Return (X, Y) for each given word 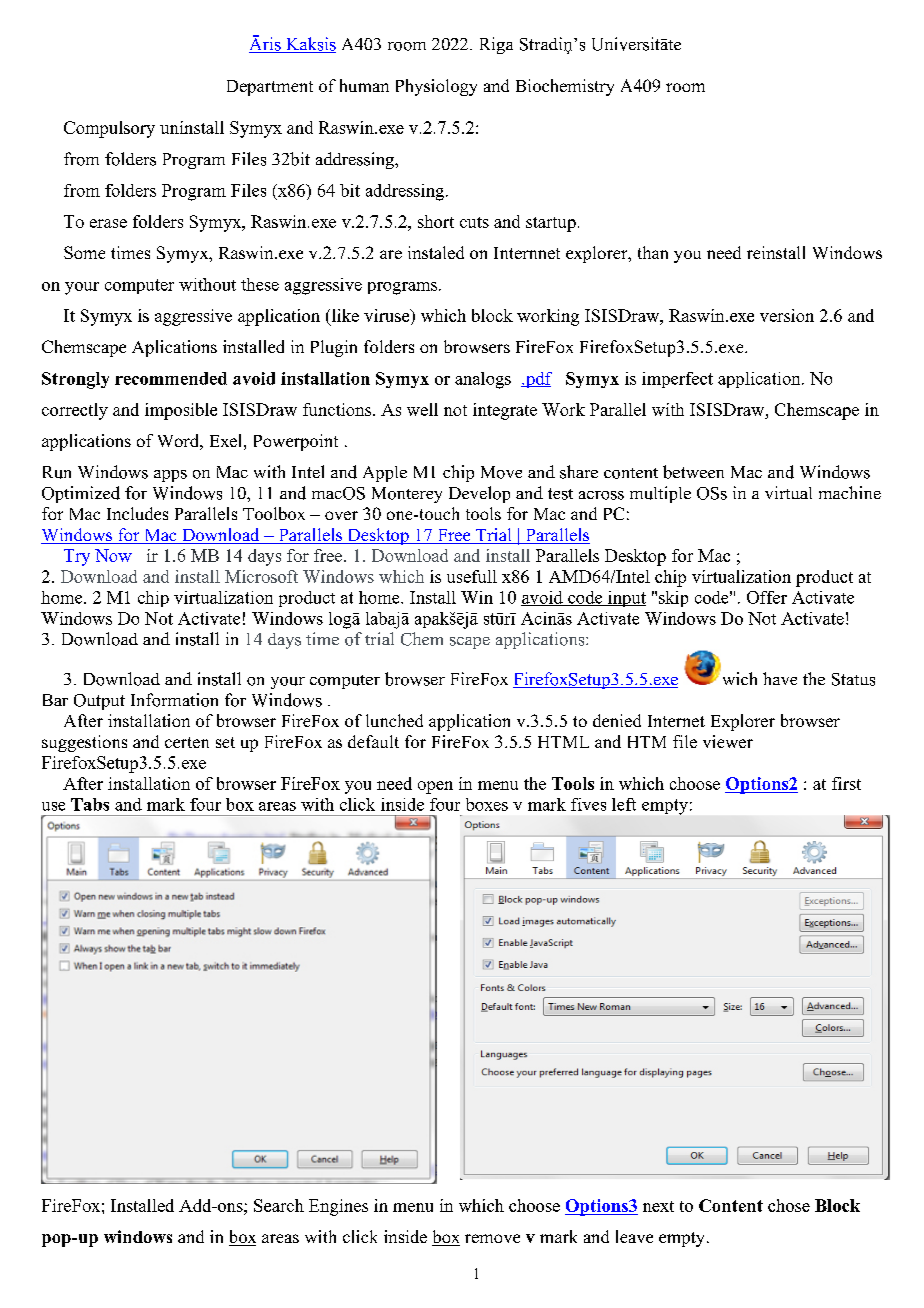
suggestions (84, 743)
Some (84, 252)
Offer (767, 597)
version (787, 315)
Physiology (436, 87)
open (435, 787)
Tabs (90, 804)
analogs (483, 380)
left (624, 804)
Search (279, 1205)
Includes (137, 513)
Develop (479, 494)
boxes (487, 804)
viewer (728, 741)
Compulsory (109, 129)
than (653, 252)
